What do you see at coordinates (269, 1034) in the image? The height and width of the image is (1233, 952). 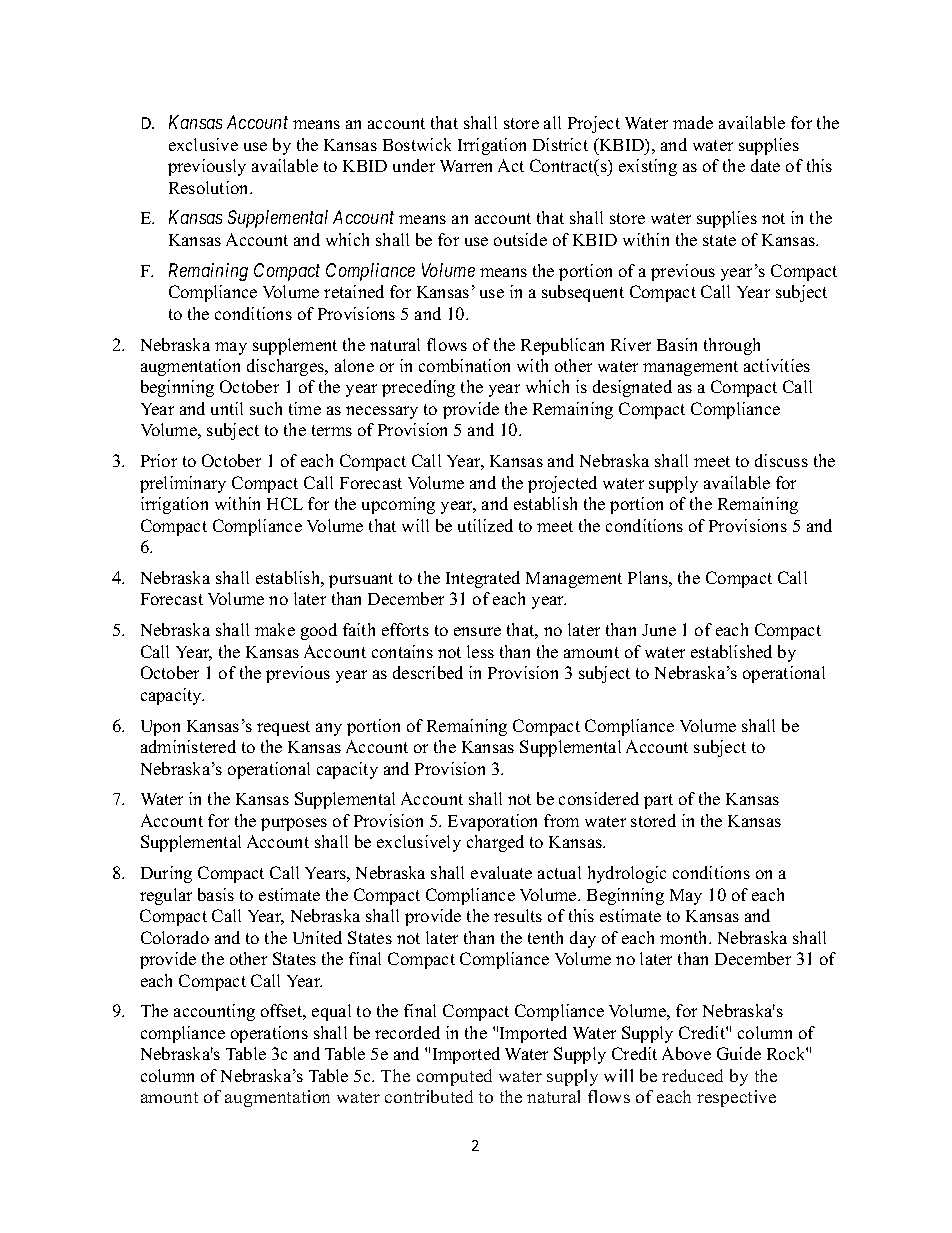 I see `operations` at bounding box center [269, 1034].
